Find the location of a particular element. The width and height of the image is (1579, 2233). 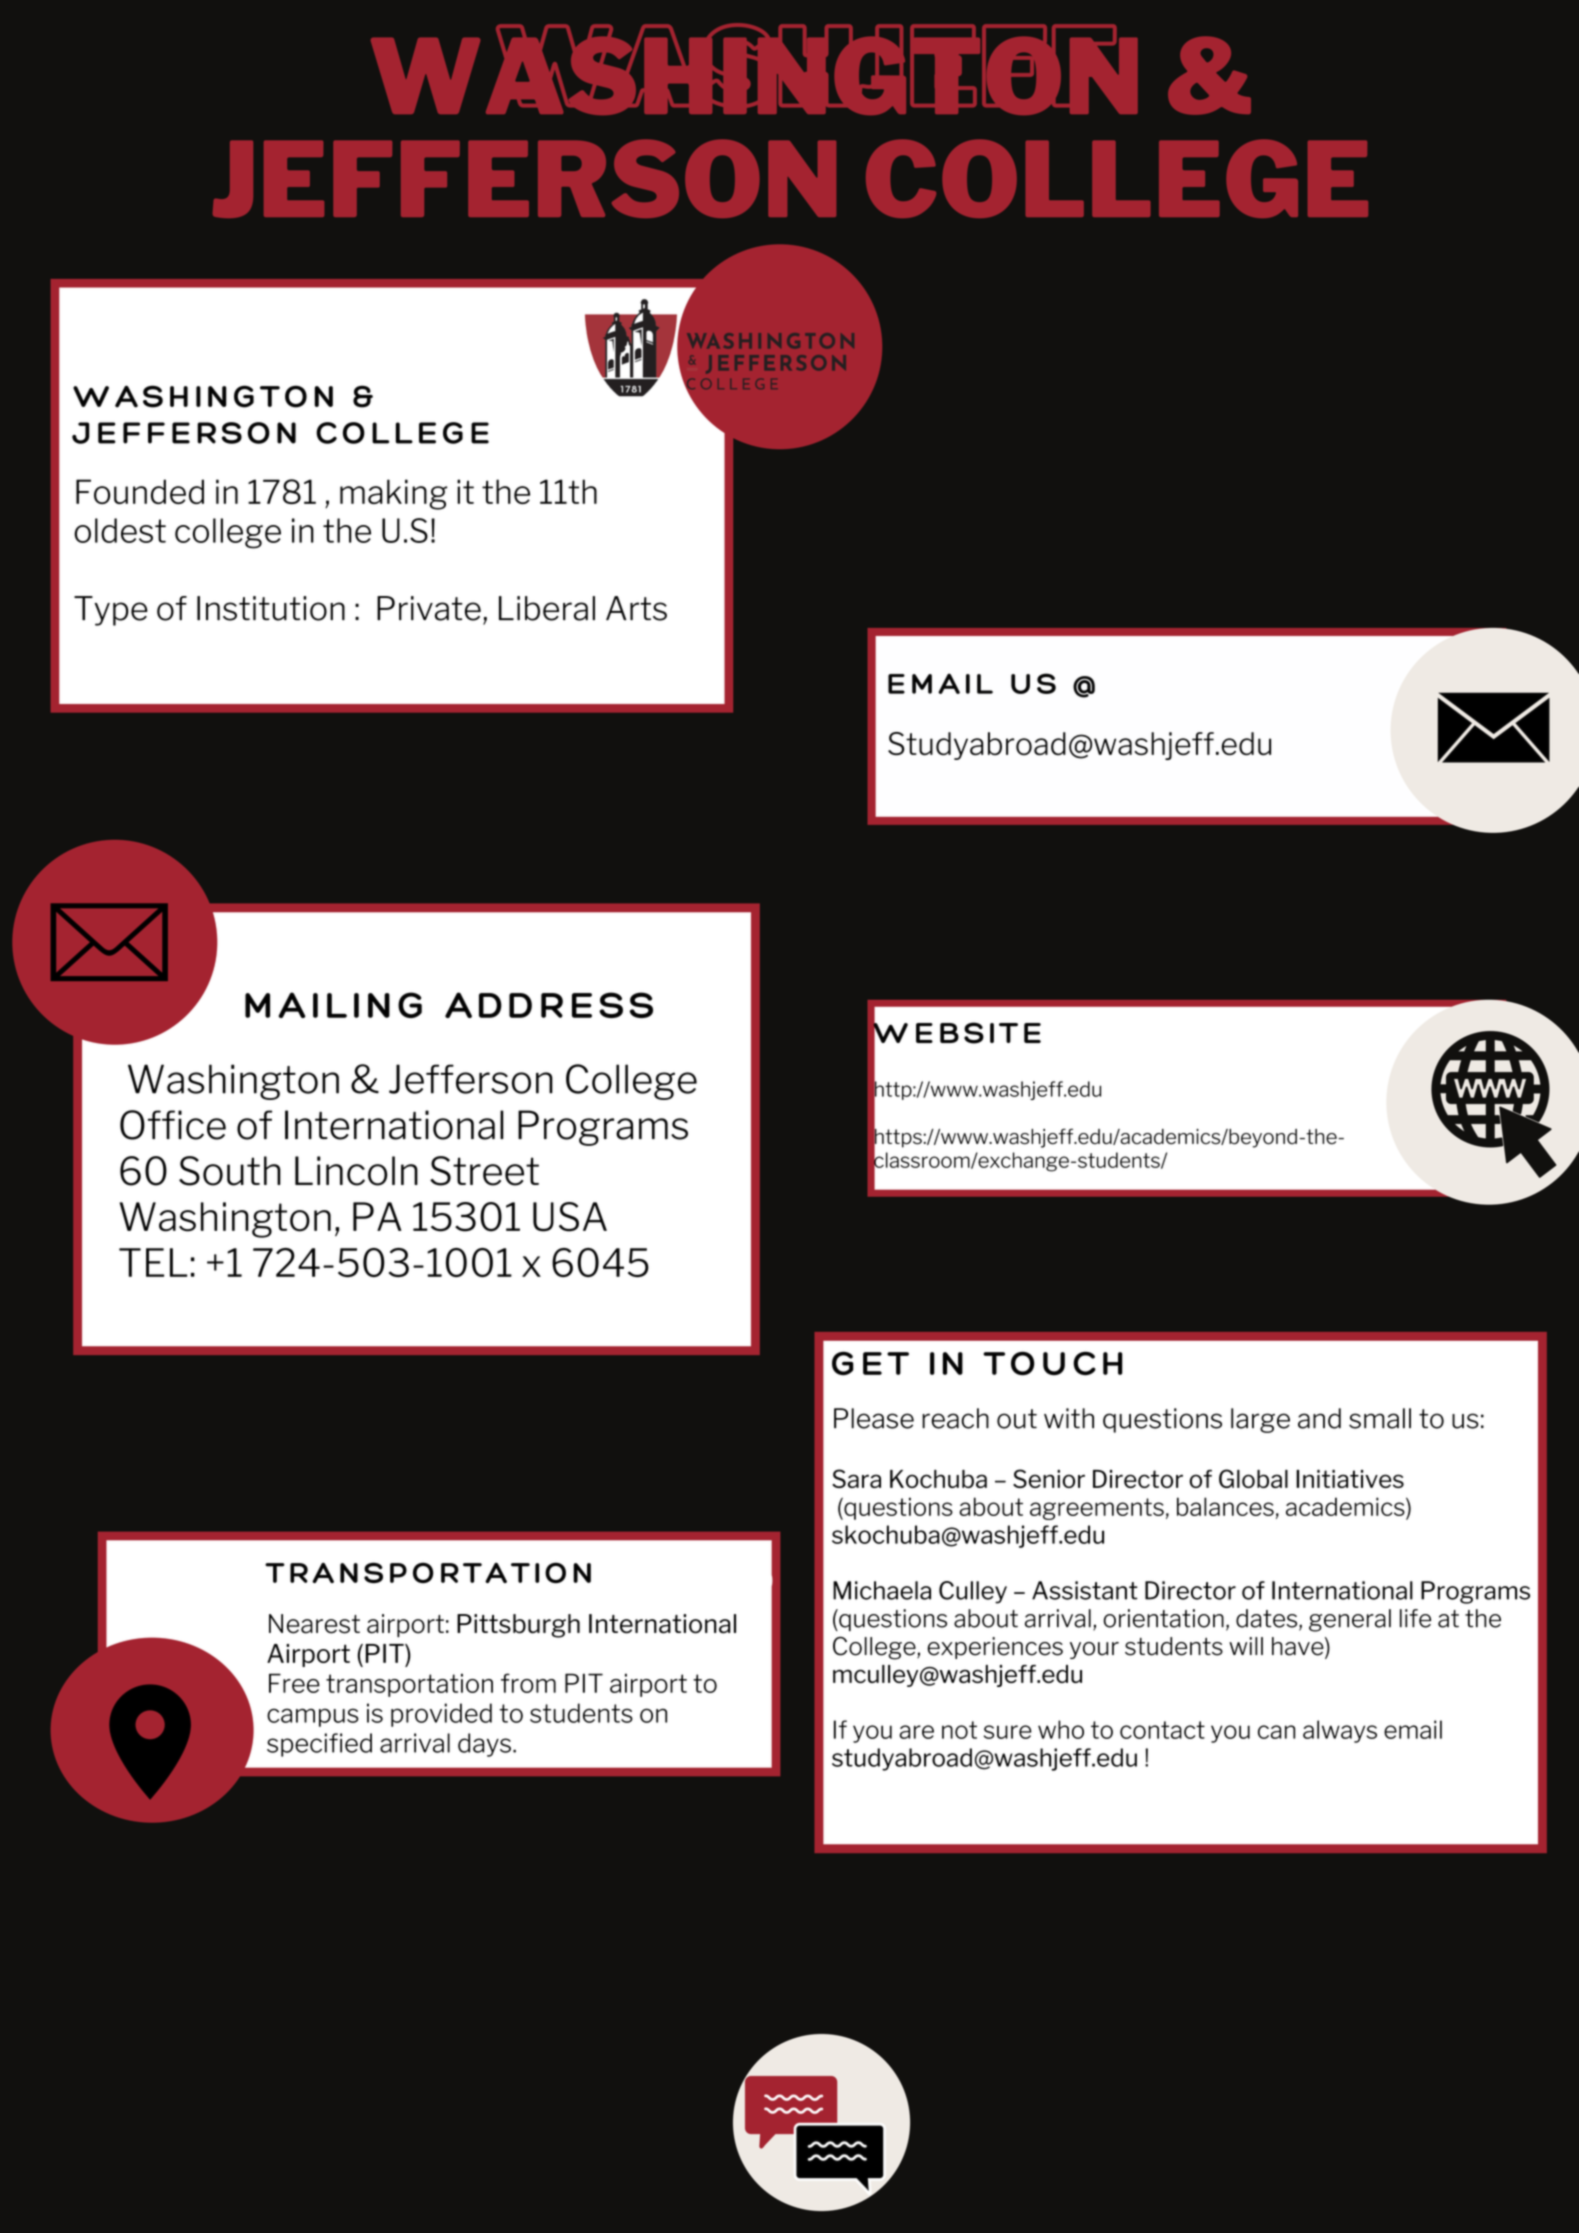

MAILING is located at coordinates (333, 1005).
